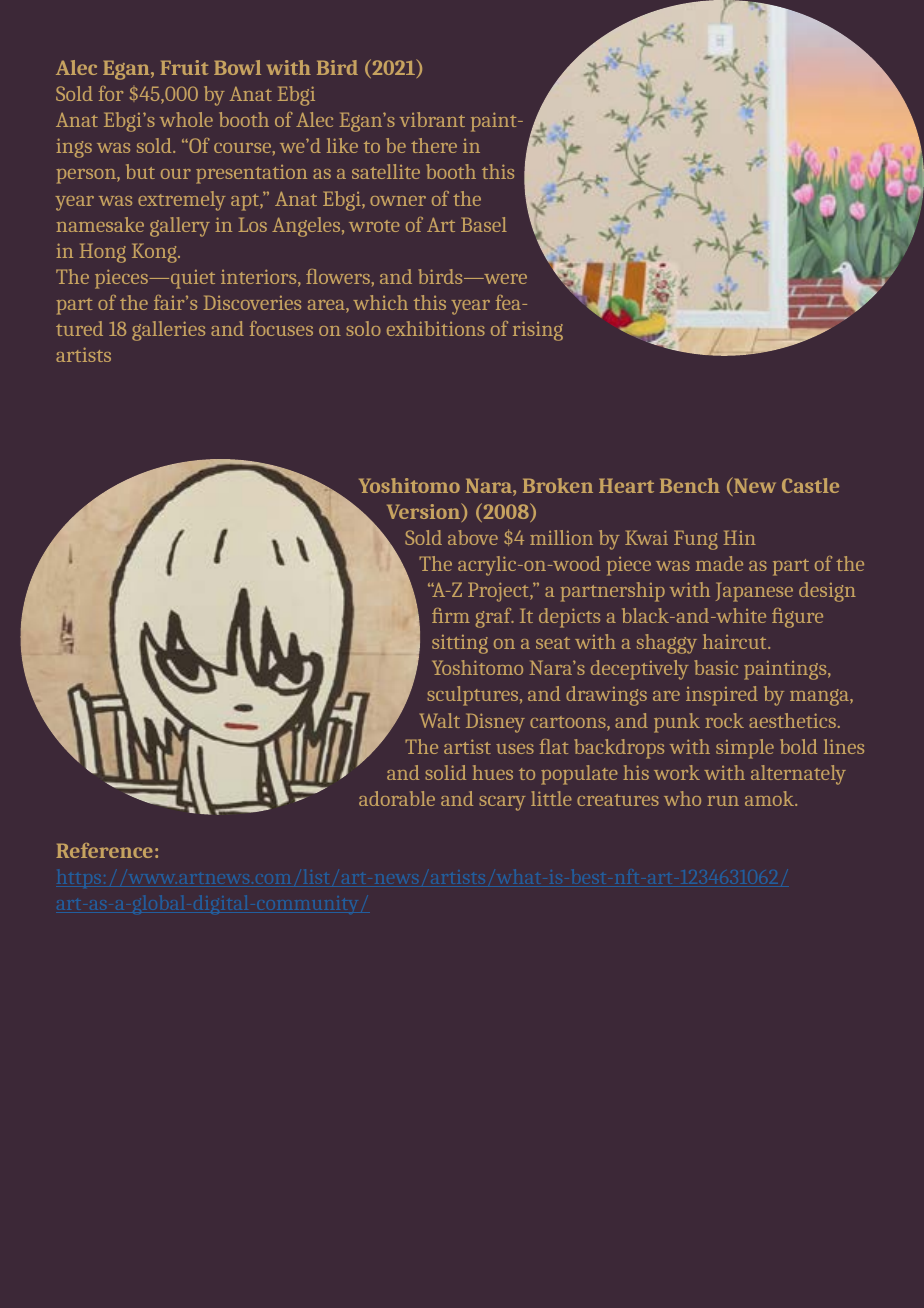  What do you see at coordinates (538, 331) in the page?
I see `rising` at bounding box center [538, 331].
